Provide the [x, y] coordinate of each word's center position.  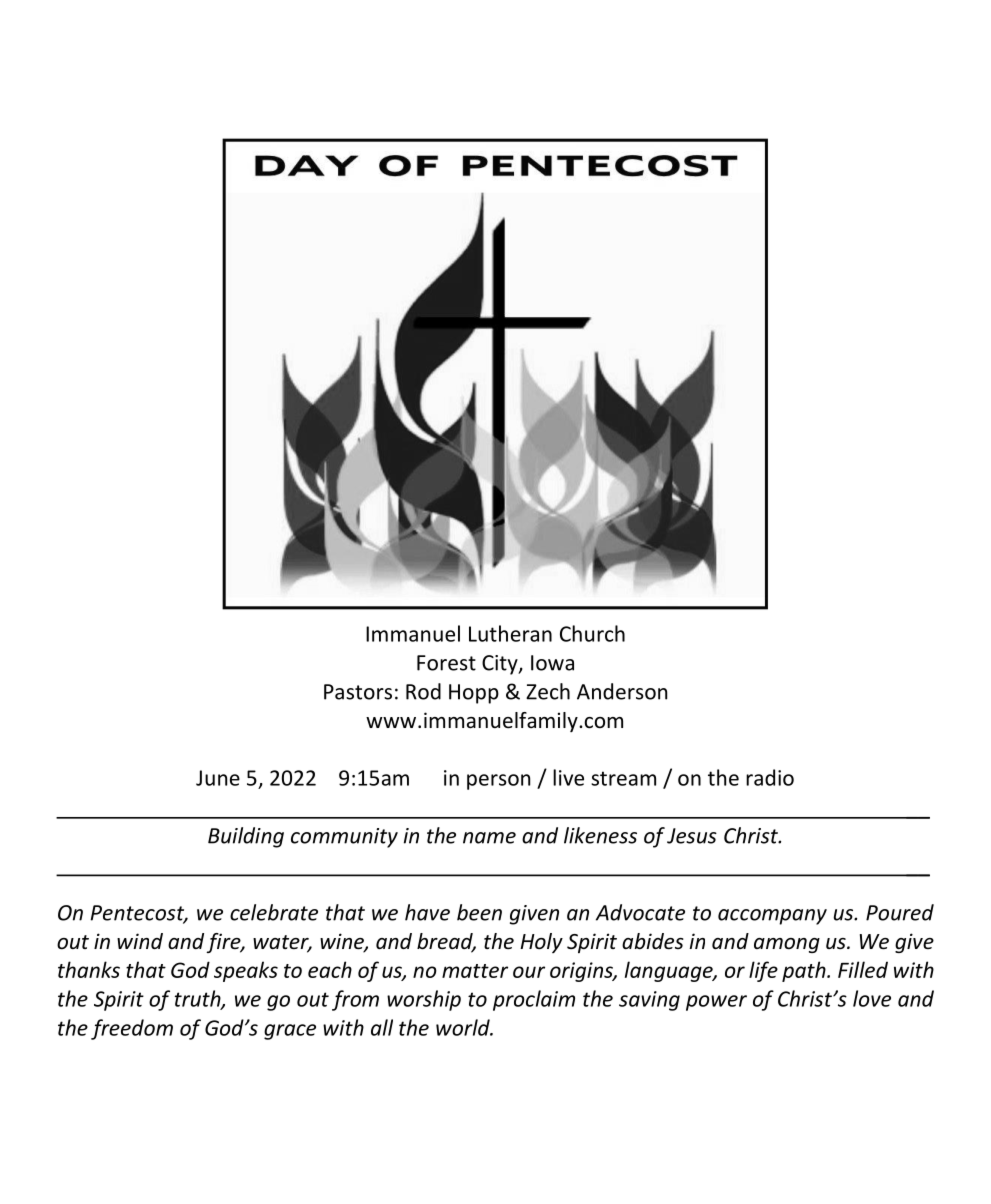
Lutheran [510, 633]
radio [770, 777]
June [218, 778]
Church [592, 633]
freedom [132, 1029]
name [489, 838]
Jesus [692, 836]
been [479, 912]
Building [246, 837]
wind [140, 941]
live [568, 777]
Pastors [358, 692]
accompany [772, 917]
